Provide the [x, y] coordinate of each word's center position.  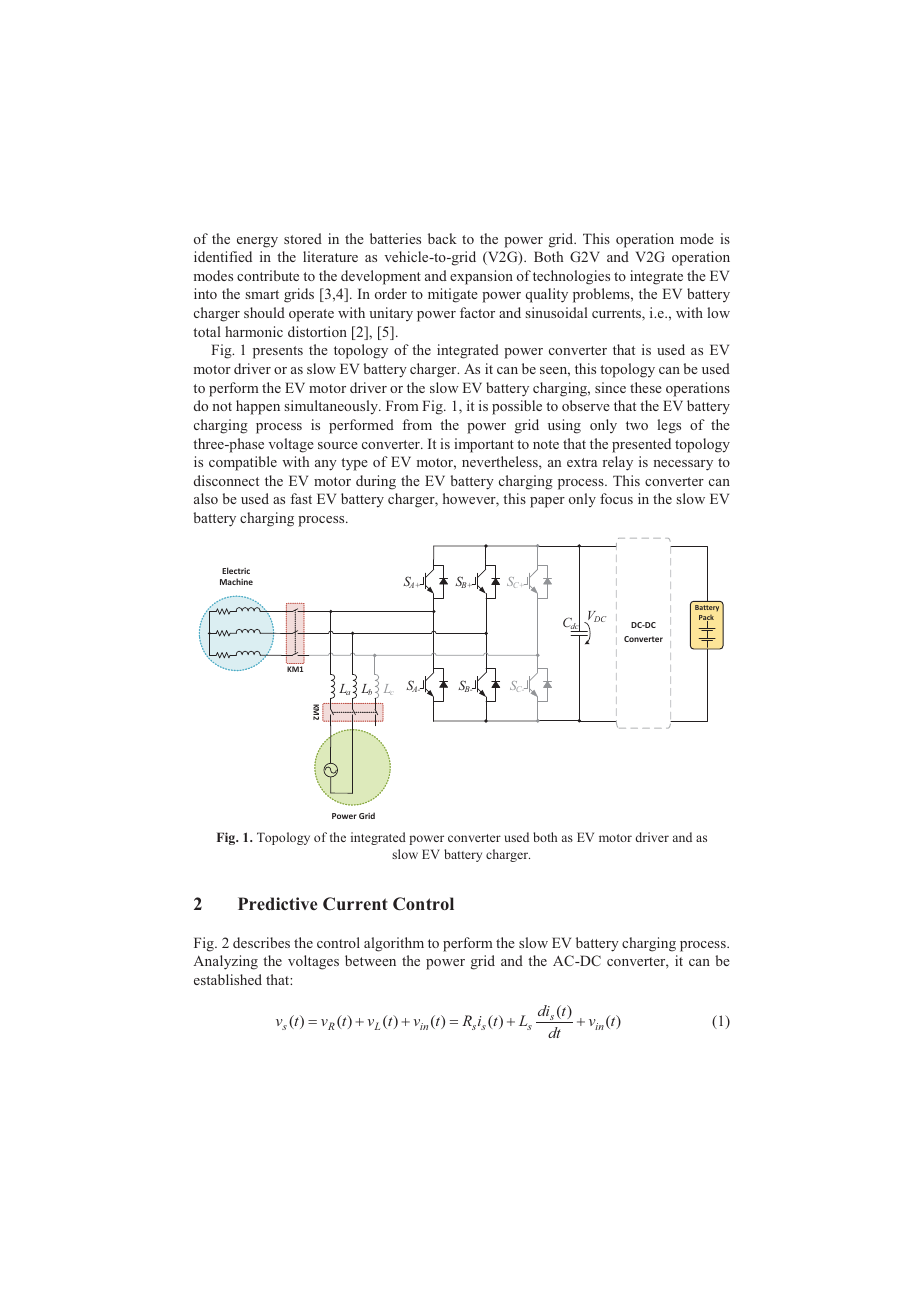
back [442, 238]
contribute [268, 275]
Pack [706, 619]
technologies [571, 277]
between [370, 960]
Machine [236, 581]
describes [261, 942]
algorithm [394, 944]
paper [547, 502]
